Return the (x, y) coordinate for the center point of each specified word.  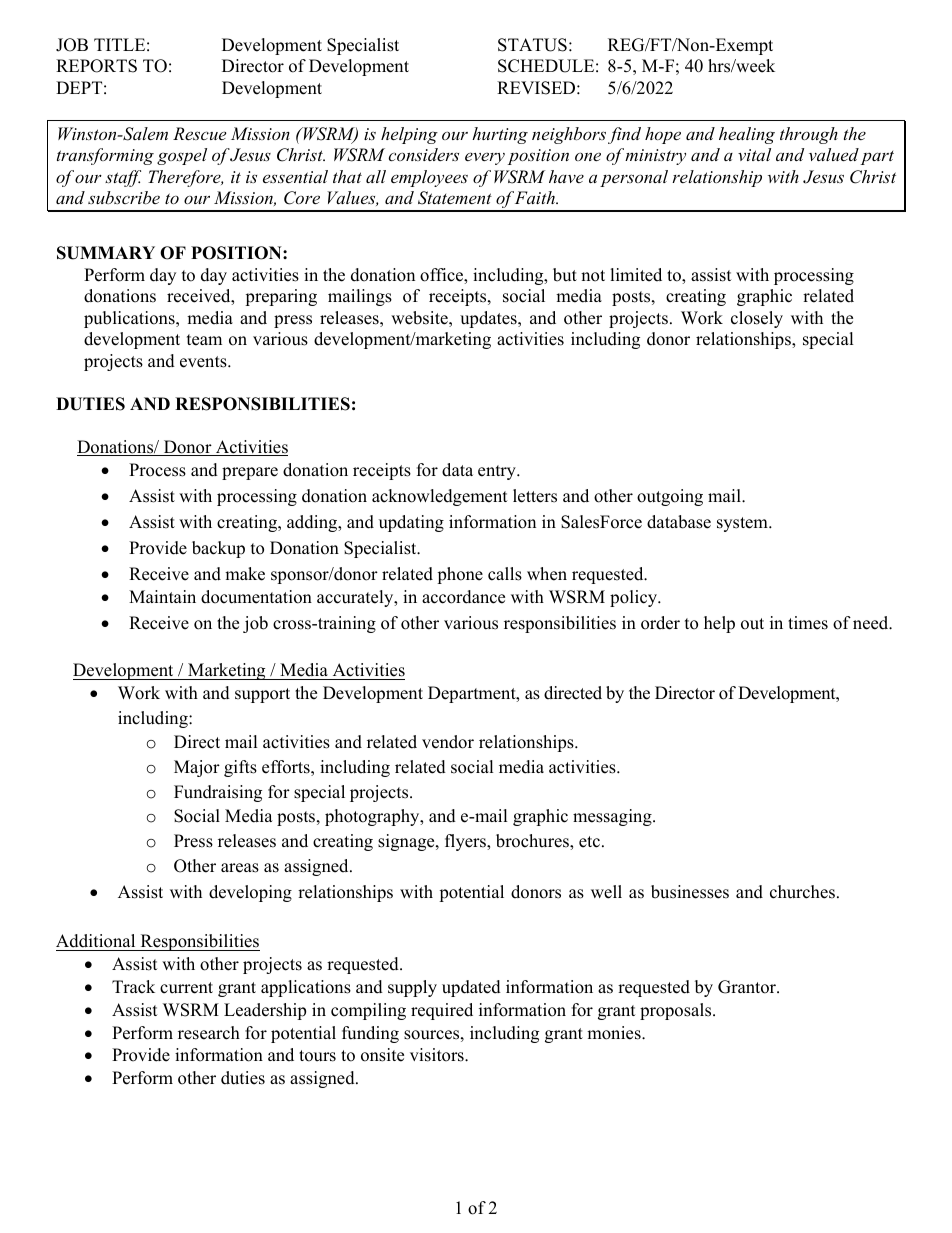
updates (489, 319)
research (209, 1033)
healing (747, 135)
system (743, 524)
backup (218, 549)
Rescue (199, 133)
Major (197, 768)
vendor (448, 742)
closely (757, 319)
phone (460, 575)
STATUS (532, 45)
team (204, 340)
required (442, 1011)
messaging (613, 817)
